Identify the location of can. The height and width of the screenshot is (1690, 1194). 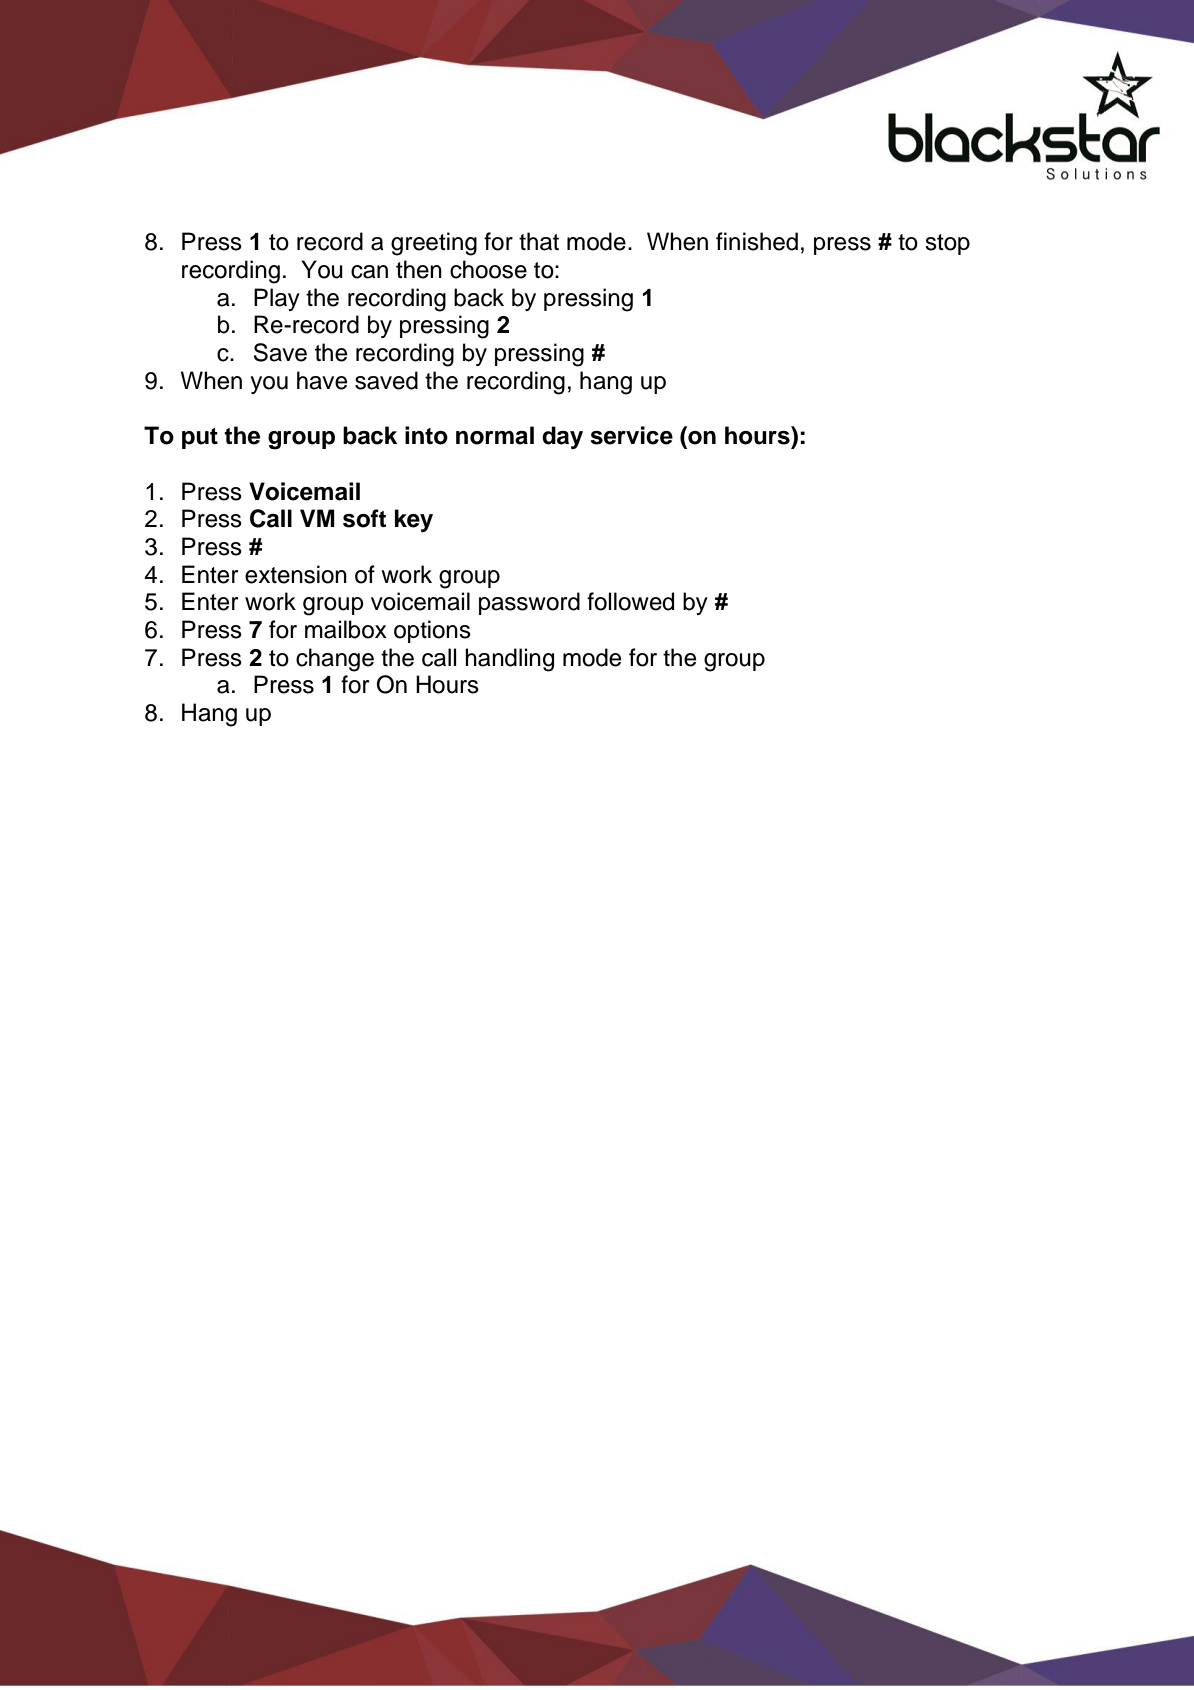
(369, 272).
